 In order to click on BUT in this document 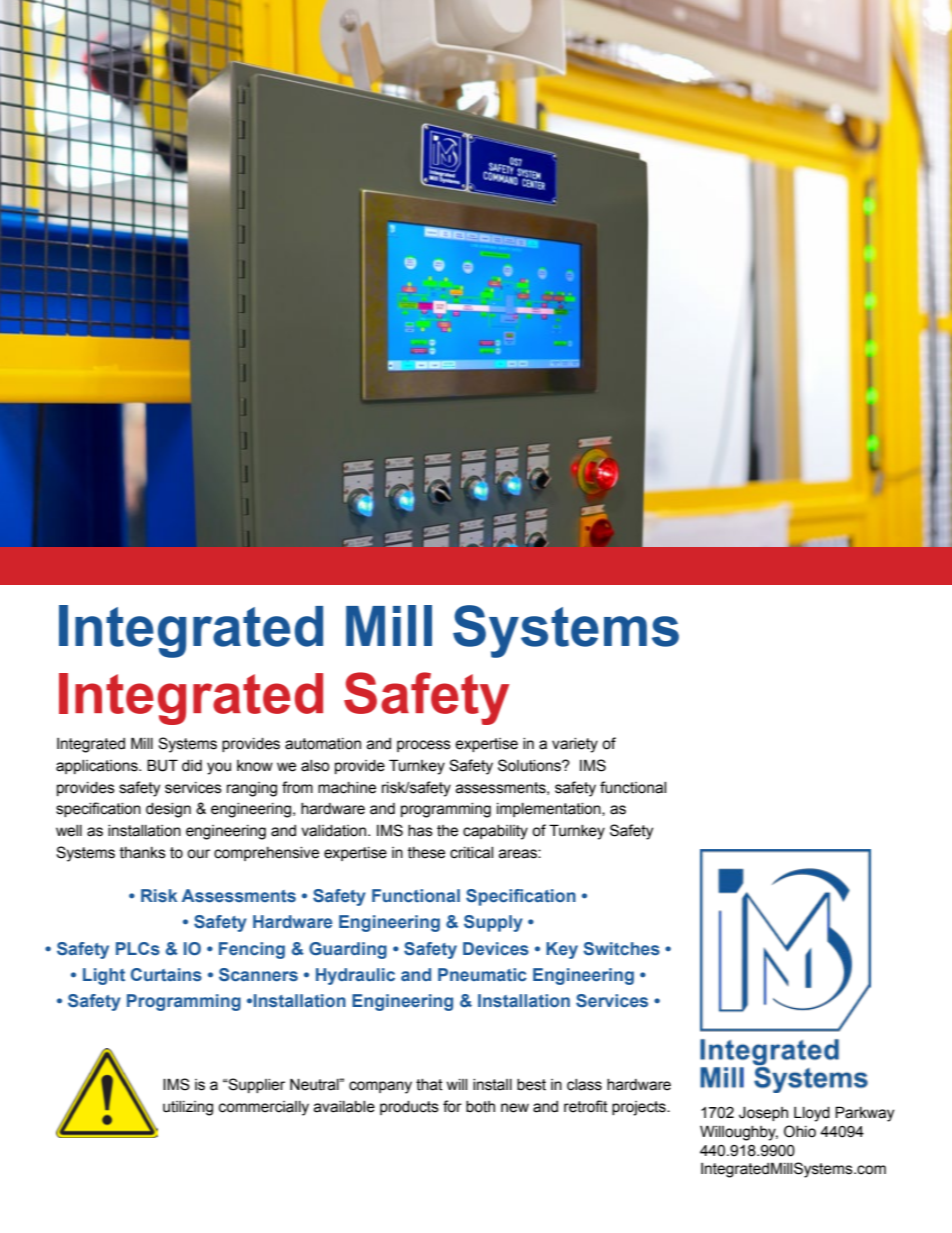, I will do `click(162, 765)`.
